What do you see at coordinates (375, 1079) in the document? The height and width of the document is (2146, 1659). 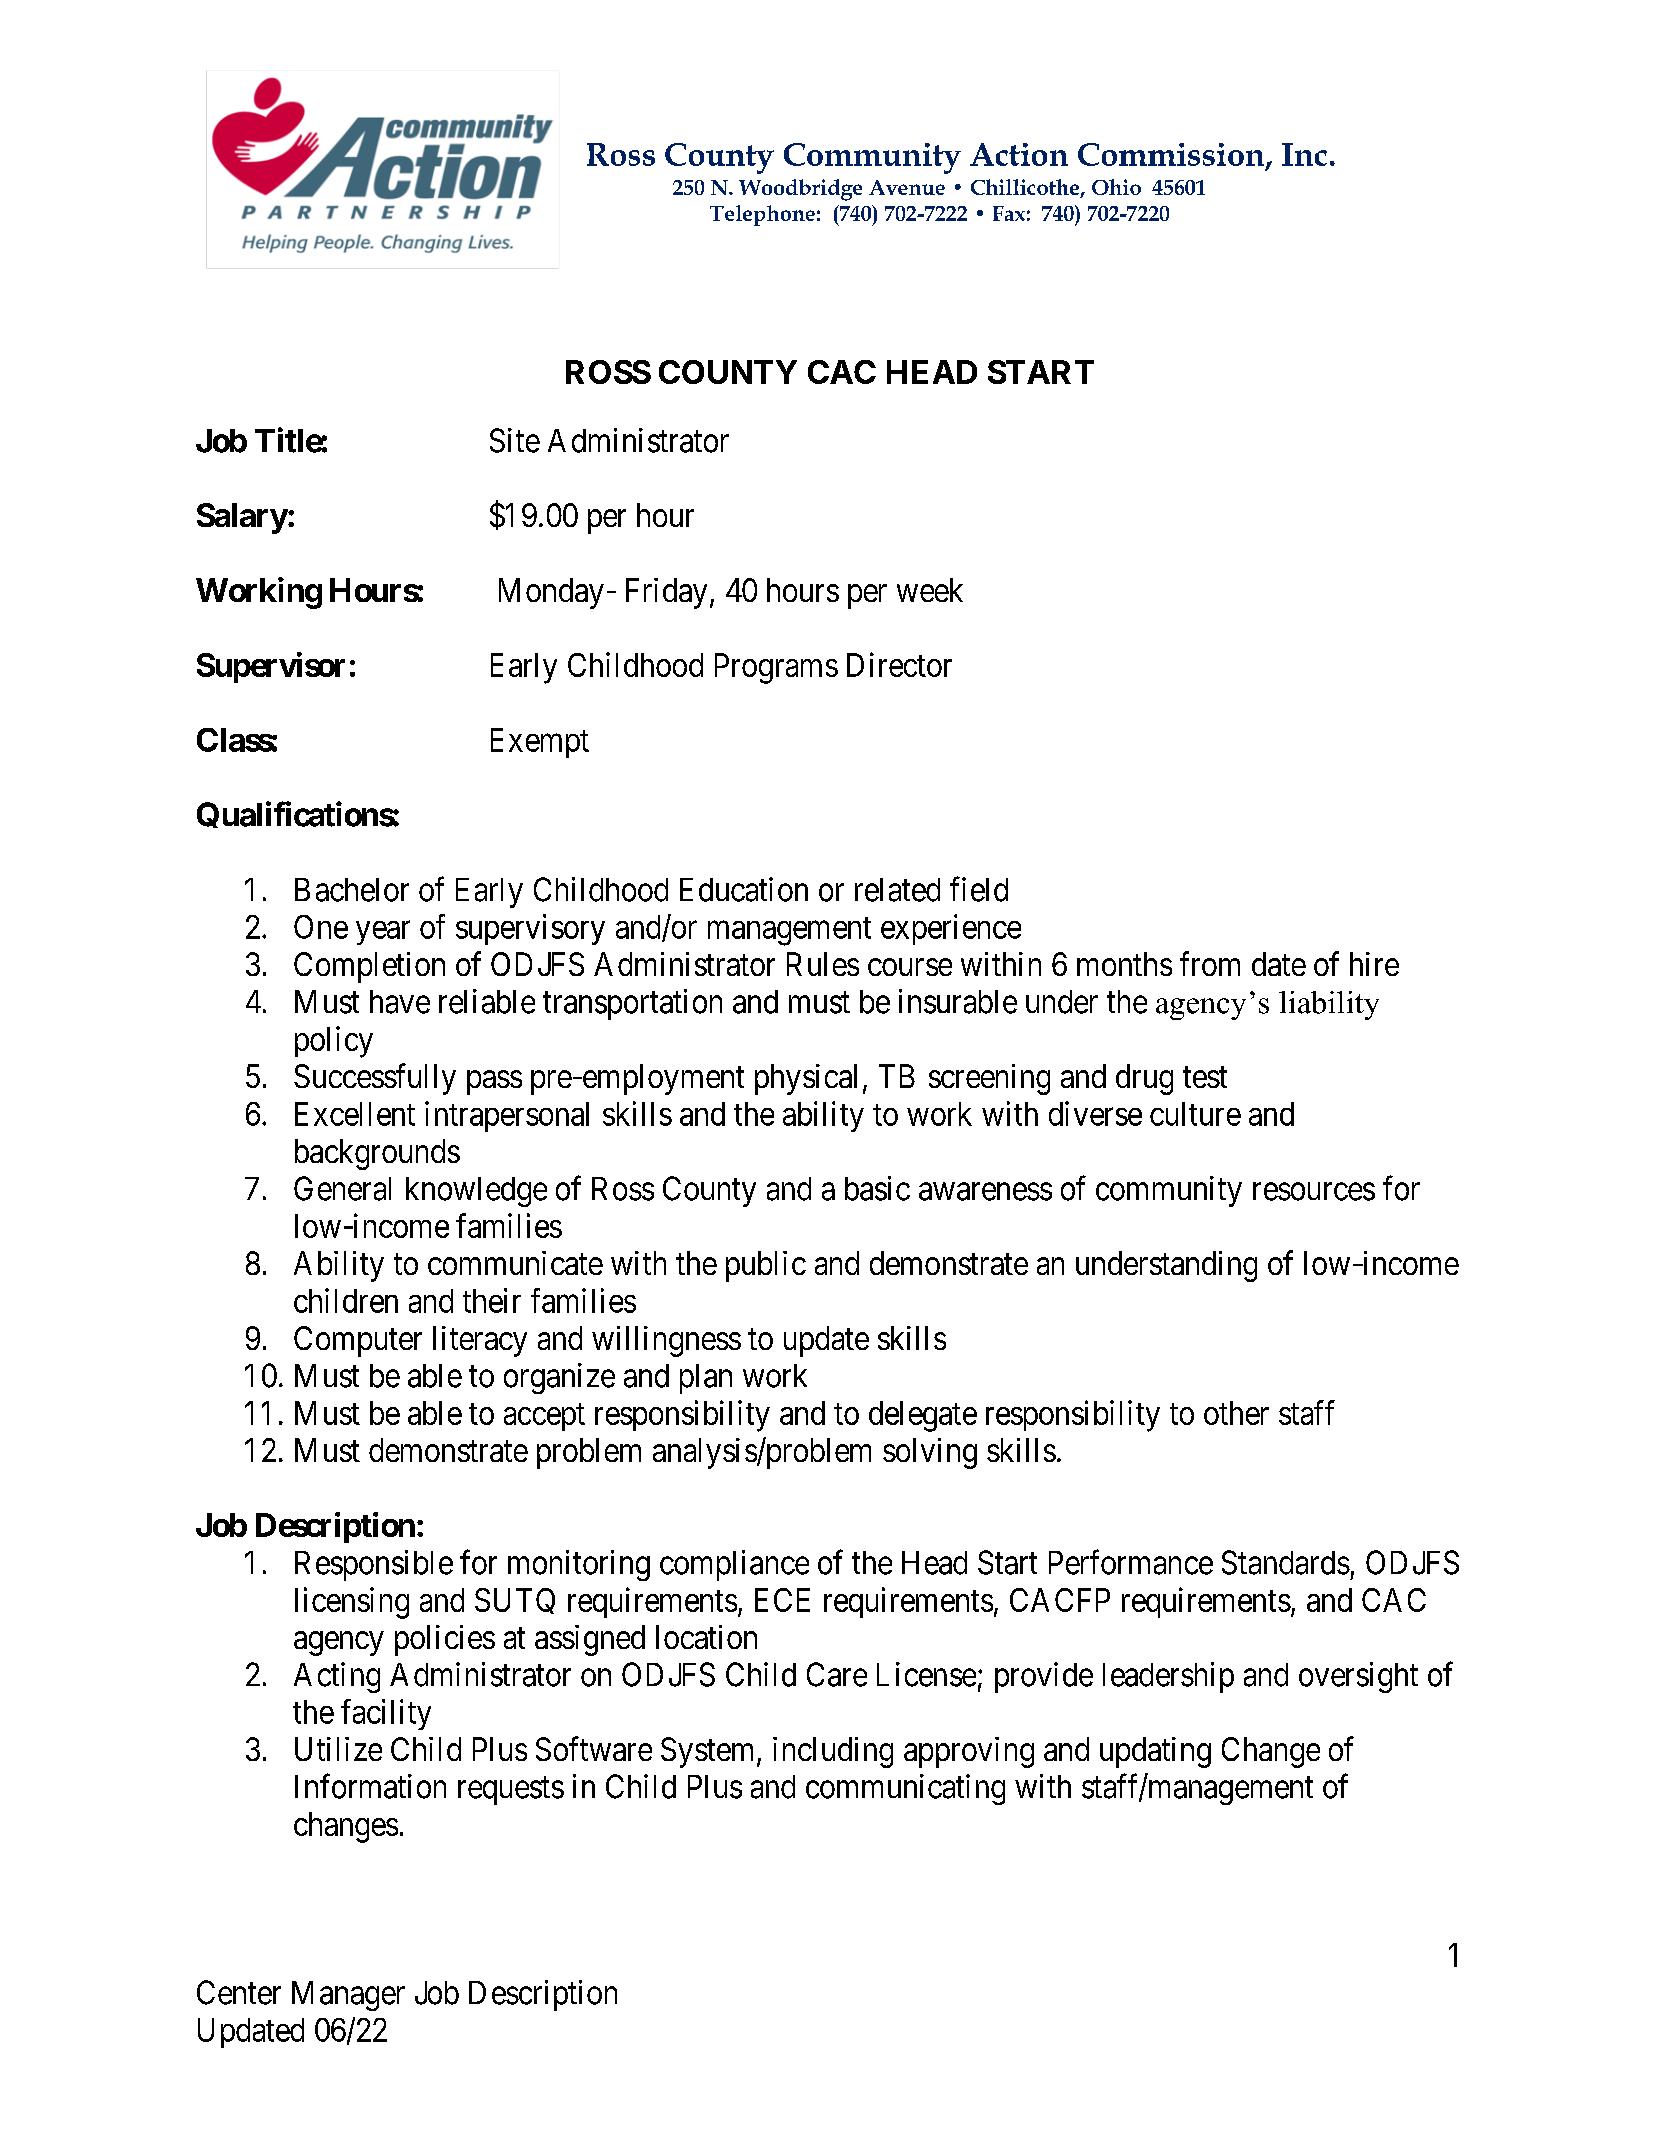 I see `Successfully` at bounding box center [375, 1079].
